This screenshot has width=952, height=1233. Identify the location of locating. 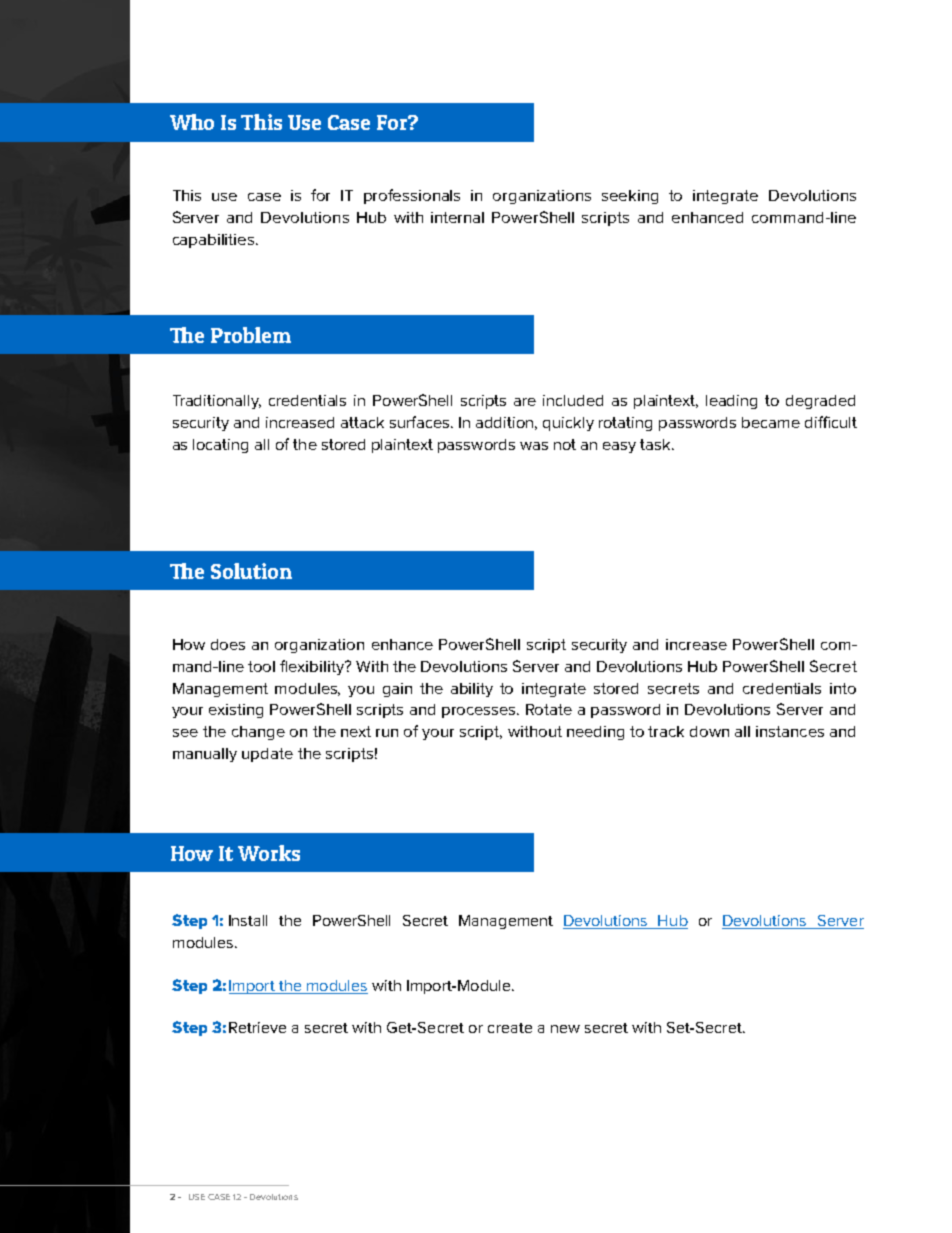
(220, 446).
